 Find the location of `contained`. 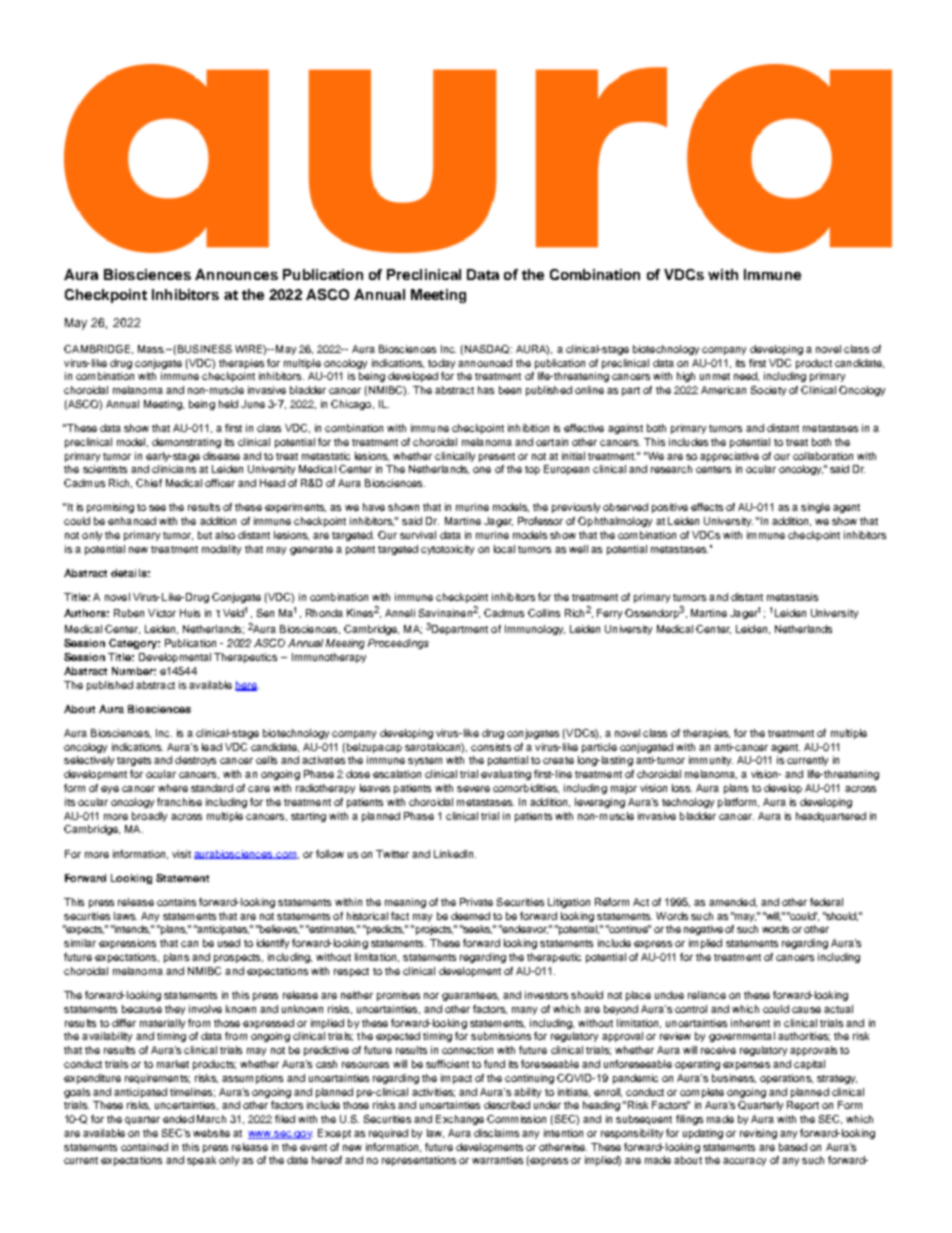

contained is located at coordinates (144, 1147).
